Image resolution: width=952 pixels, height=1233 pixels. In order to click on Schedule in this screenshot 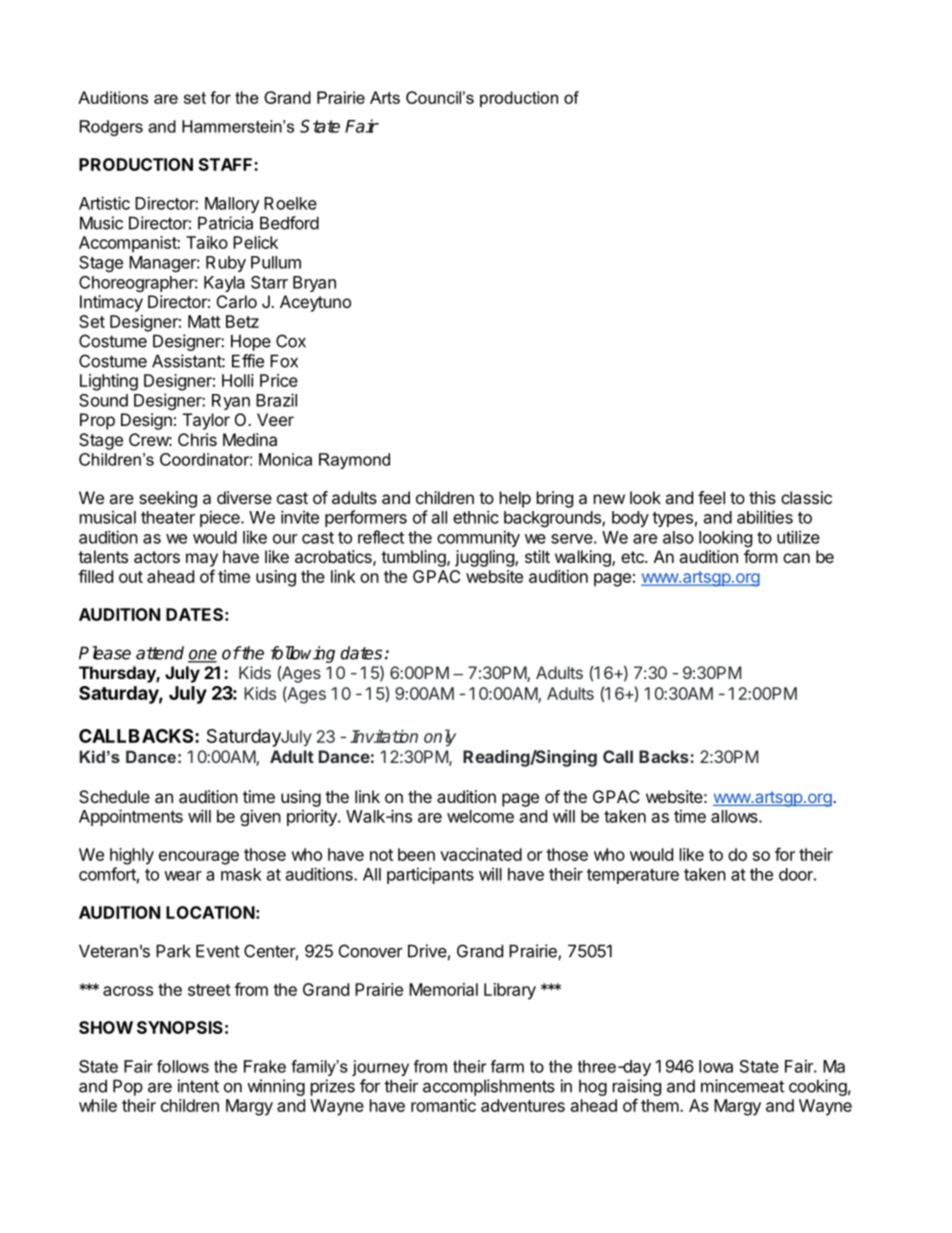, I will do `click(114, 796)`.
